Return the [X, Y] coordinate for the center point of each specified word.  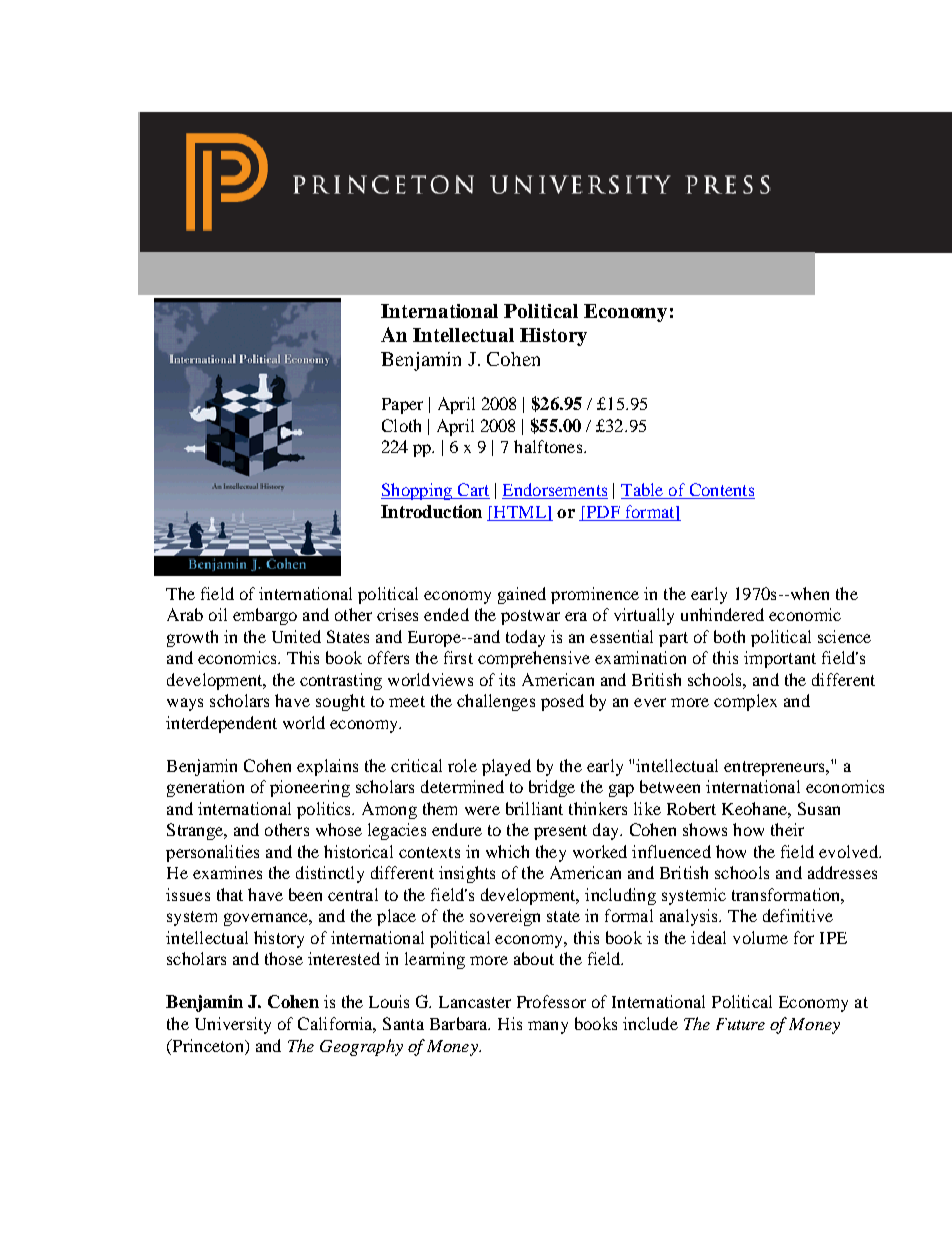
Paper [402, 406]
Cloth [401, 425]
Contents [721, 491]
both [729, 636]
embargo [265, 616]
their [787, 829]
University [233, 1025]
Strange [196, 831]
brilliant [534, 808]
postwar [530, 617]
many [548, 1027]
